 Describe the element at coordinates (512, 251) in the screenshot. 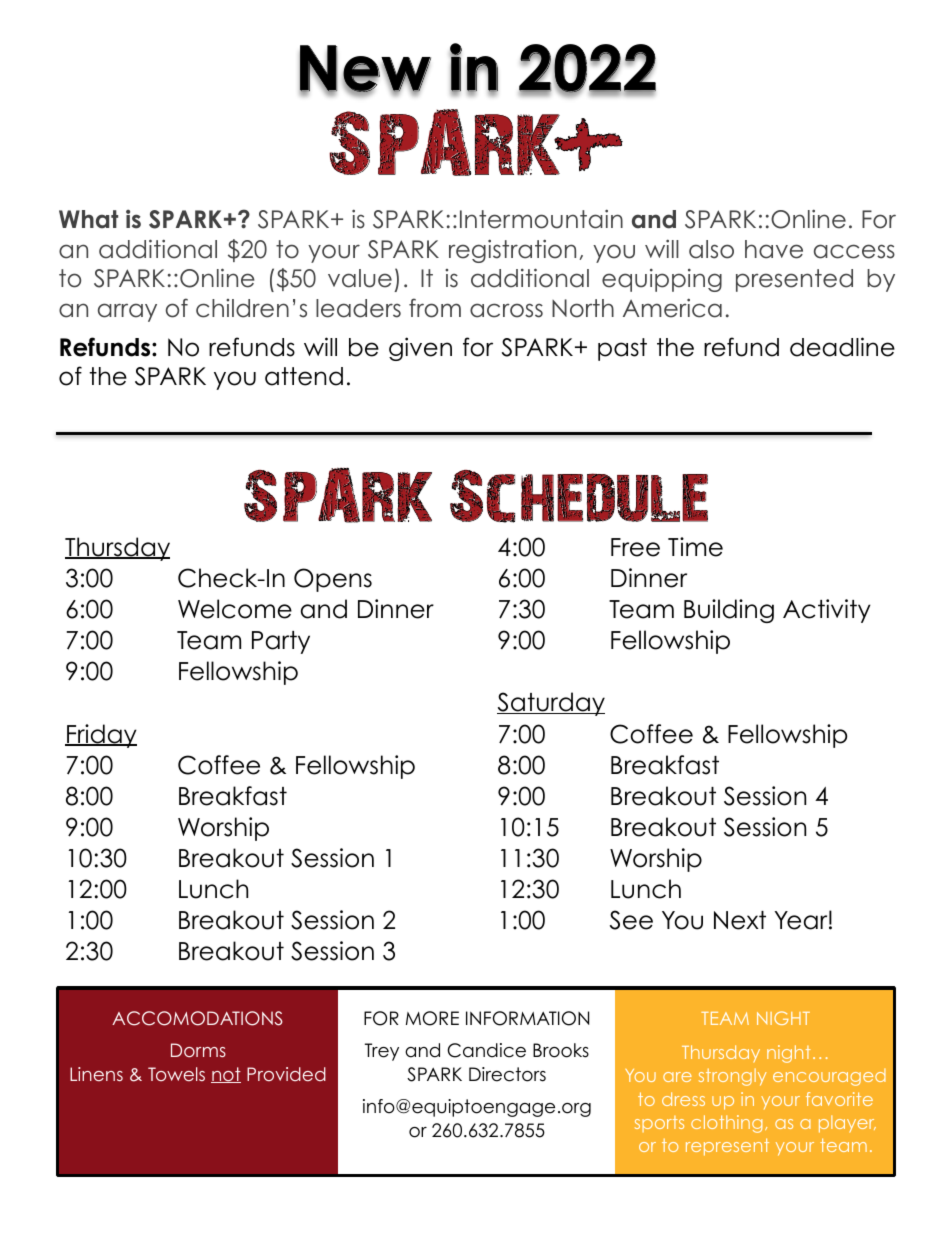

I see `registration` at that location.
